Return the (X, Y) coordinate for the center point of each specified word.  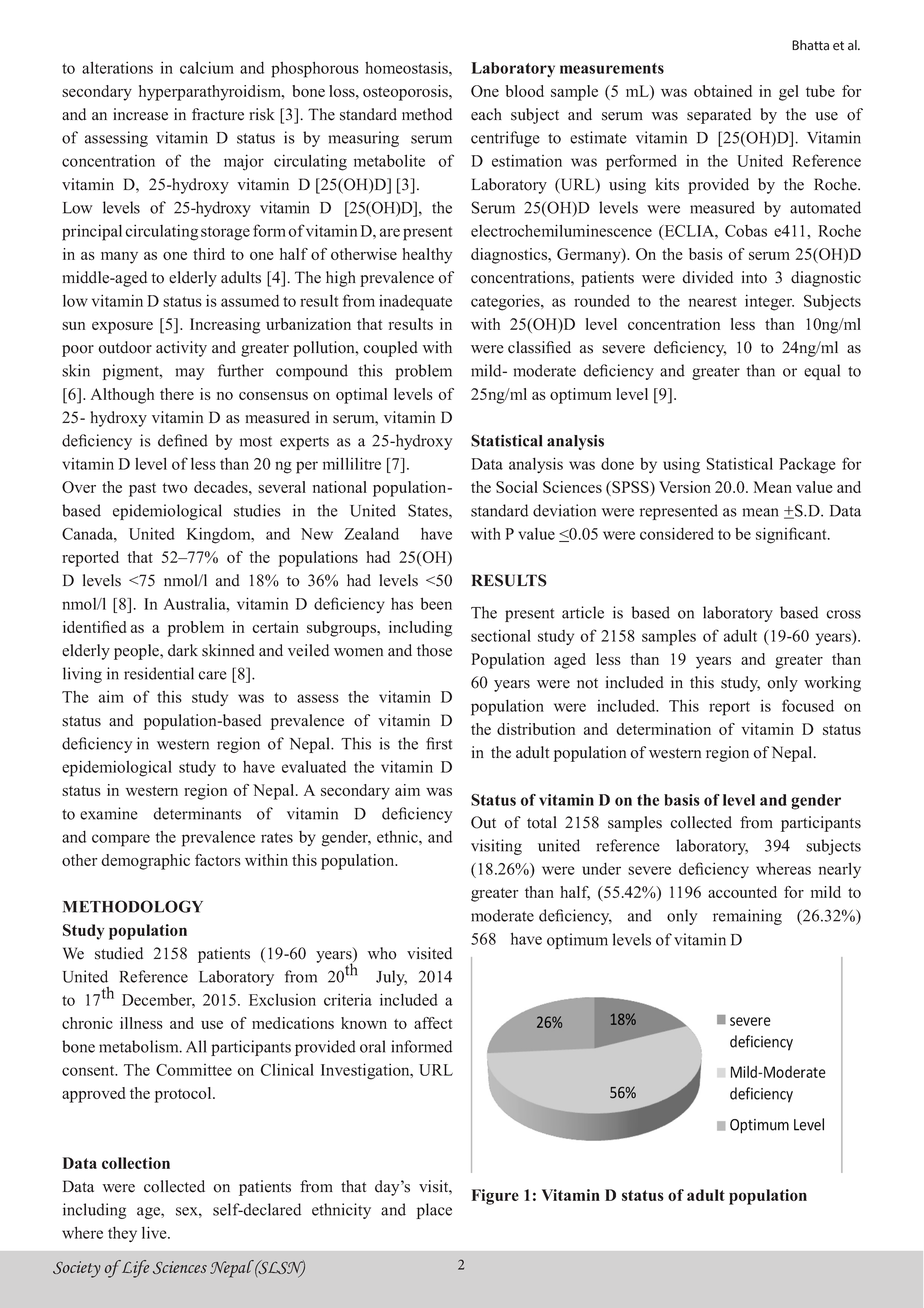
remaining (747, 917)
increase (140, 114)
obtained (723, 91)
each (486, 114)
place (434, 1211)
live (155, 1232)
